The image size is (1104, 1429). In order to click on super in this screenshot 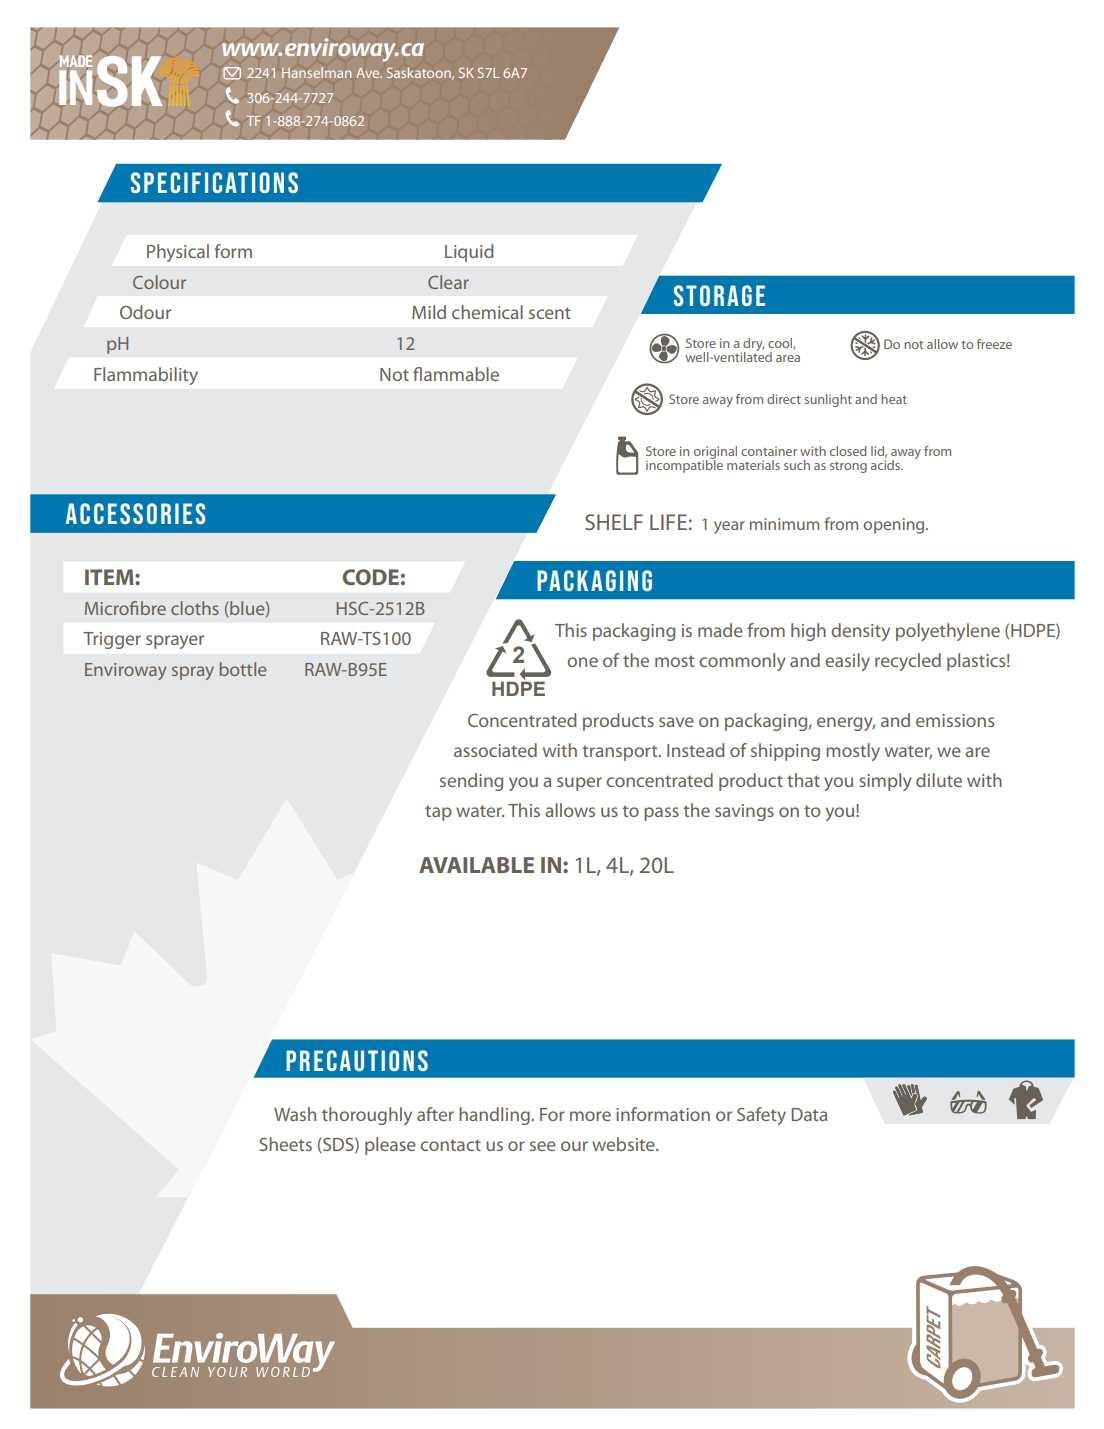, I will do `click(579, 784)`.
